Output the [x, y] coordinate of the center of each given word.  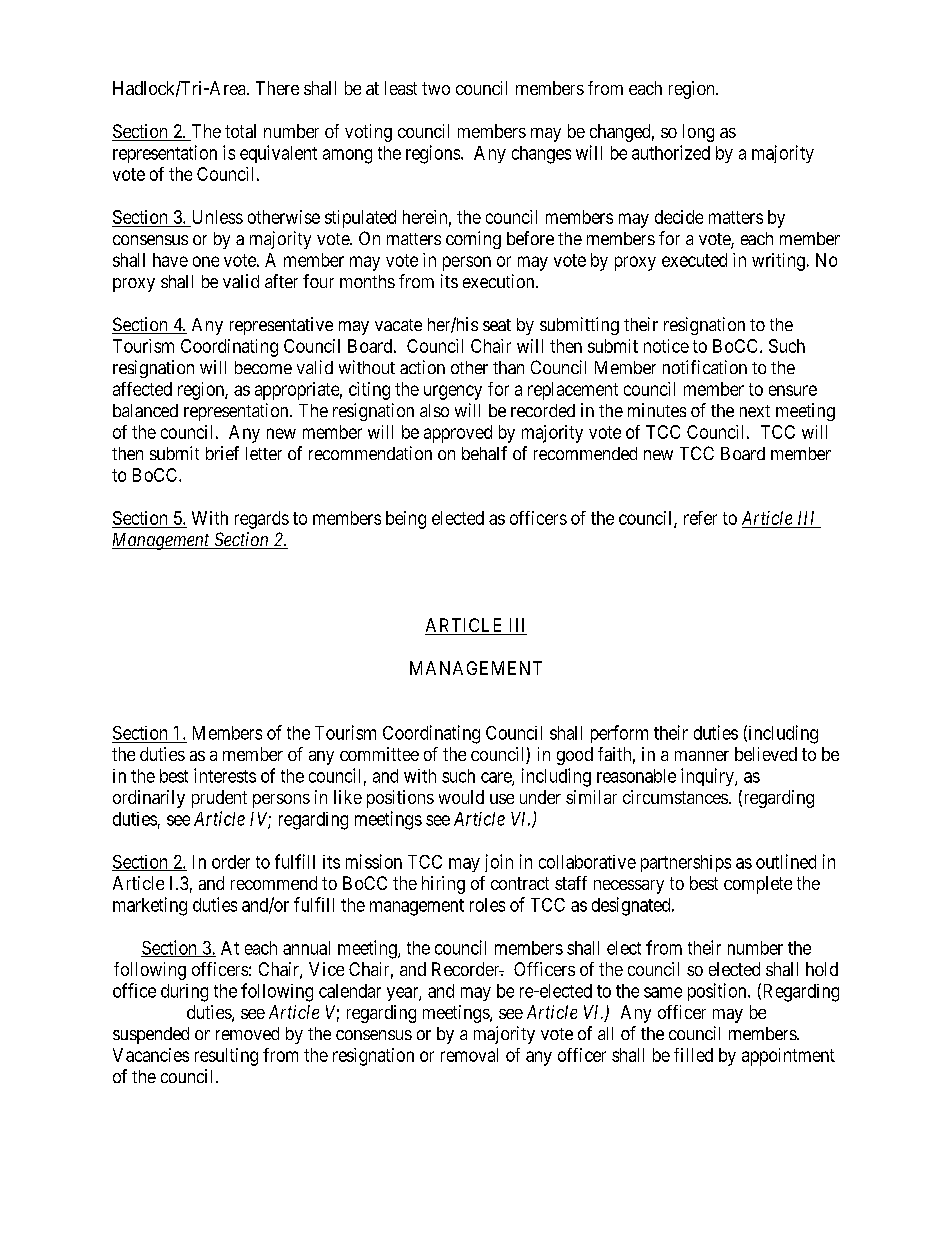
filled [693, 1055]
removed [247, 1033]
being [406, 520]
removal [469, 1055]
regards [262, 520]
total [240, 131]
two [436, 88]
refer [700, 518]
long [698, 133]
